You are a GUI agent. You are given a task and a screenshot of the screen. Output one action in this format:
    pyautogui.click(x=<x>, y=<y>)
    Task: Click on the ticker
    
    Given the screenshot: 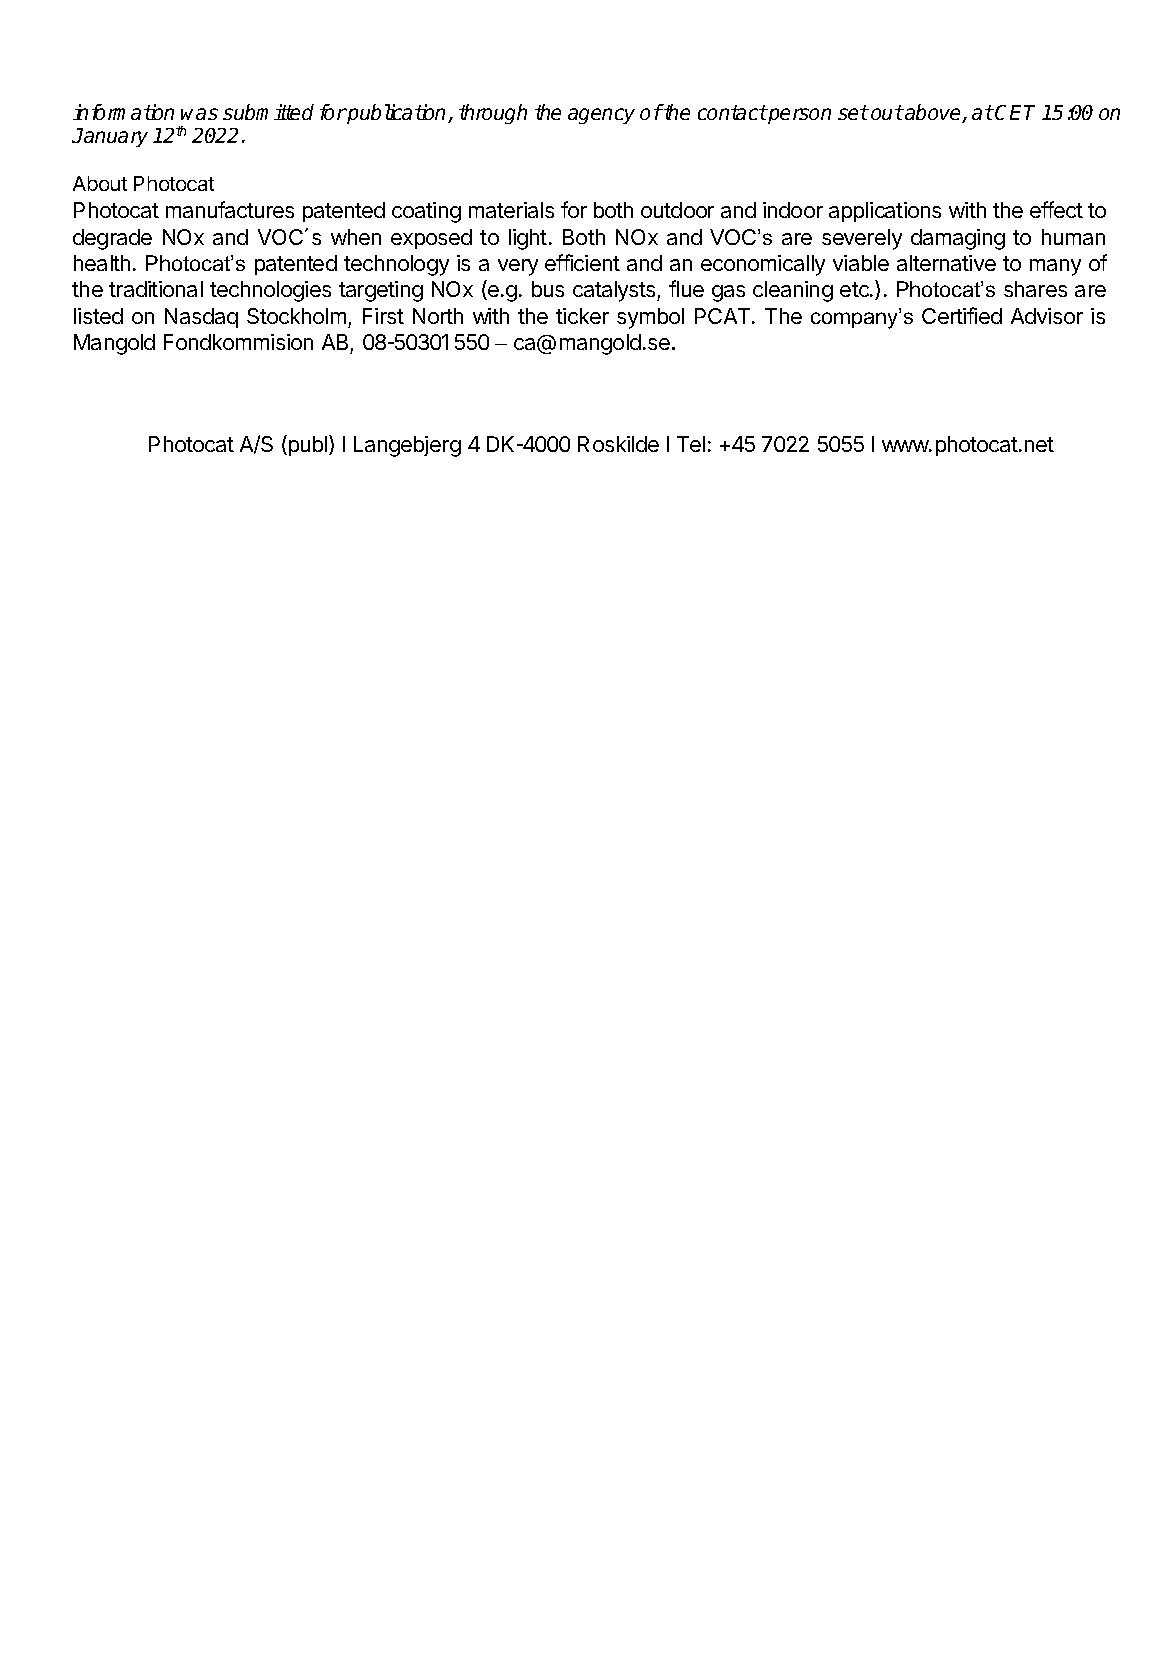 What is the action you would take?
    pyautogui.click(x=582, y=316)
